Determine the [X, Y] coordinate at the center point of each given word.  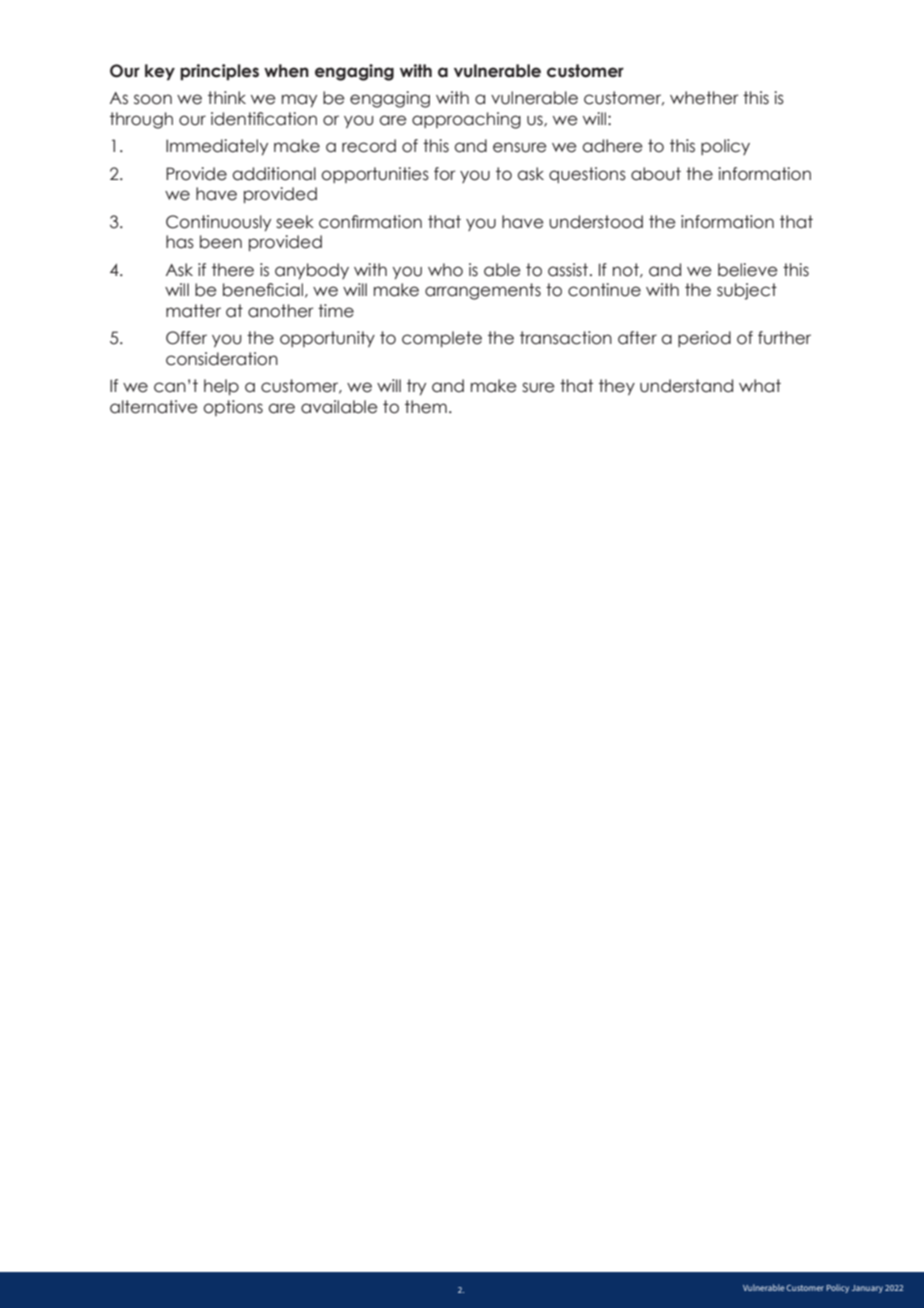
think [227, 97]
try [416, 387]
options [233, 408]
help [221, 387]
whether [704, 98]
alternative [154, 407]
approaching [466, 120]
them [426, 407]
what [760, 386]
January [867, 1289]
